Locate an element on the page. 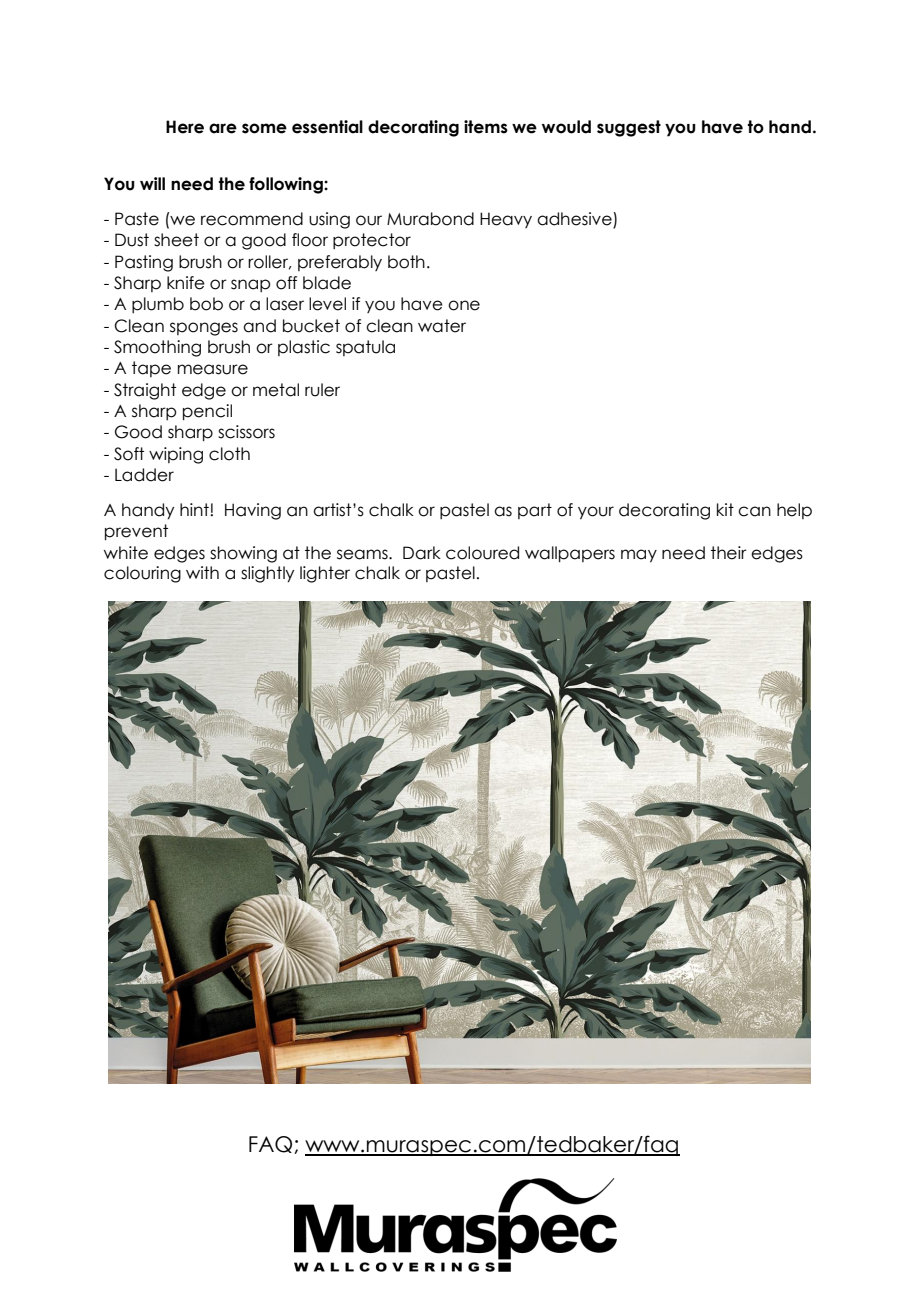 The height and width of the image is (1307, 924). are is located at coordinates (223, 128).
